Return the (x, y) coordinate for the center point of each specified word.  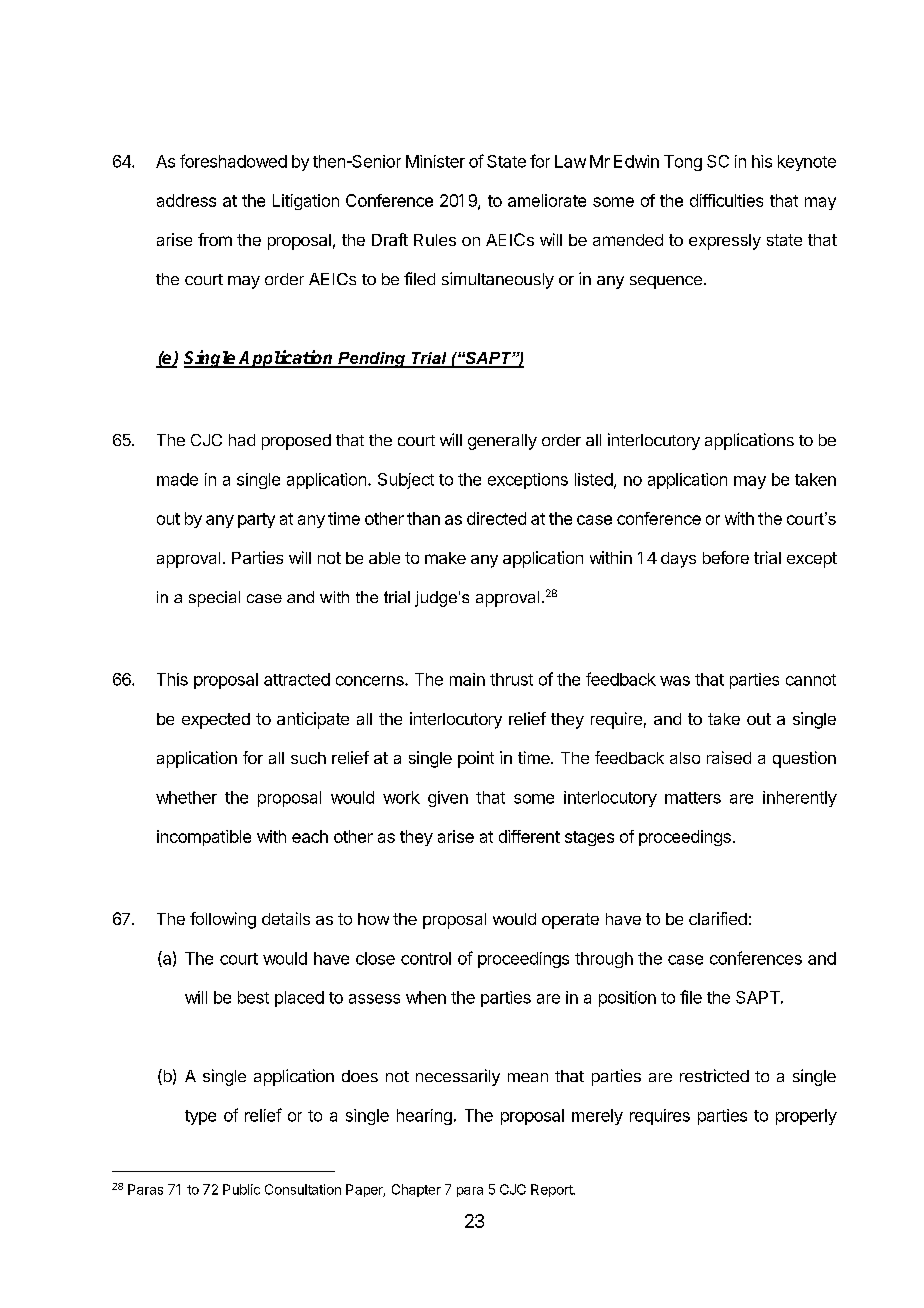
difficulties (726, 200)
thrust (511, 679)
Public (241, 1189)
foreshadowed (233, 161)
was (675, 681)
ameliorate (547, 200)
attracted (297, 679)
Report (552, 1190)
